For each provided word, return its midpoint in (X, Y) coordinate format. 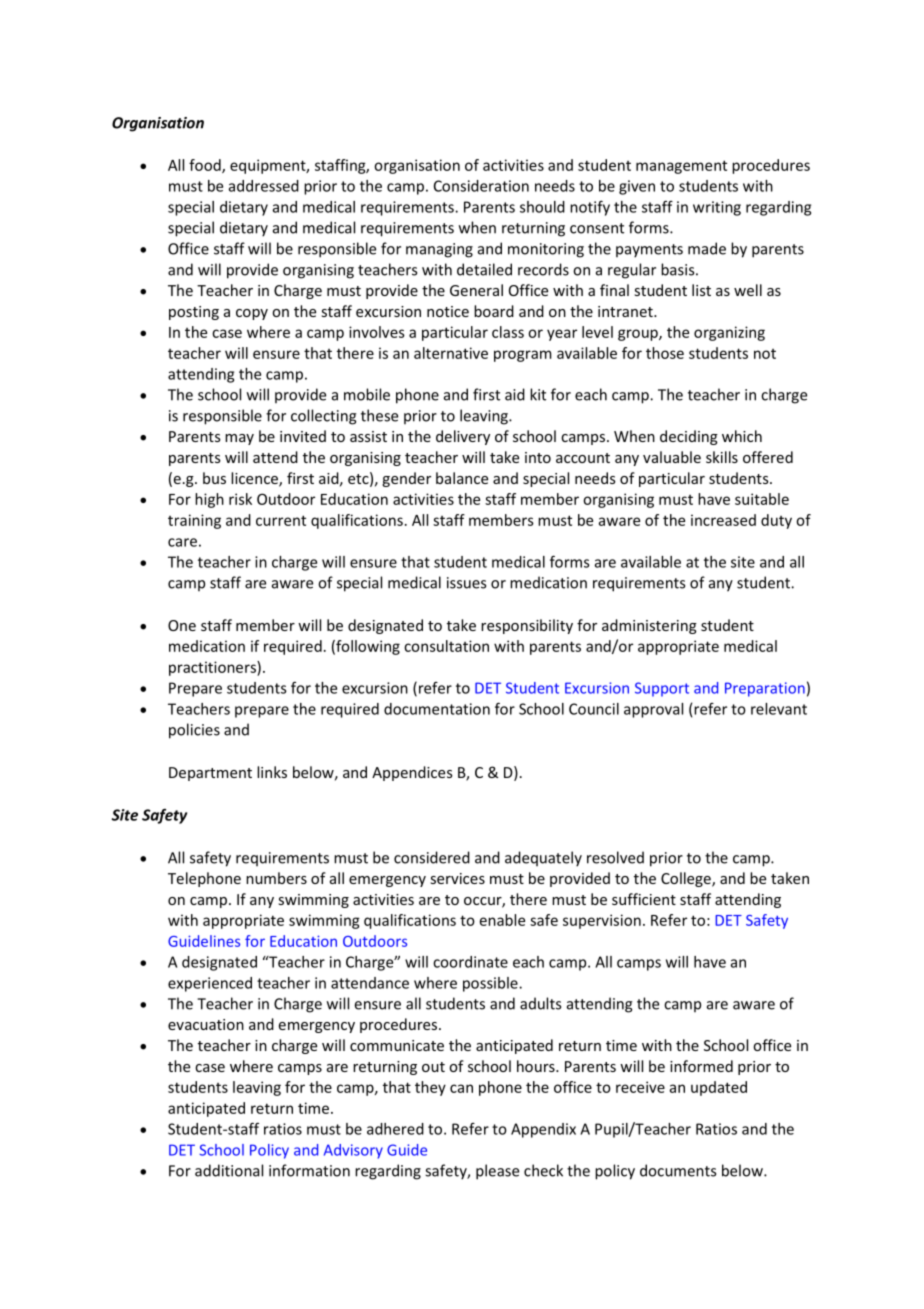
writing (717, 208)
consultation (446, 646)
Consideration (481, 186)
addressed (264, 186)
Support (662, 689)
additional (229, 1170)
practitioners (213, 668)
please (497, 1172)
